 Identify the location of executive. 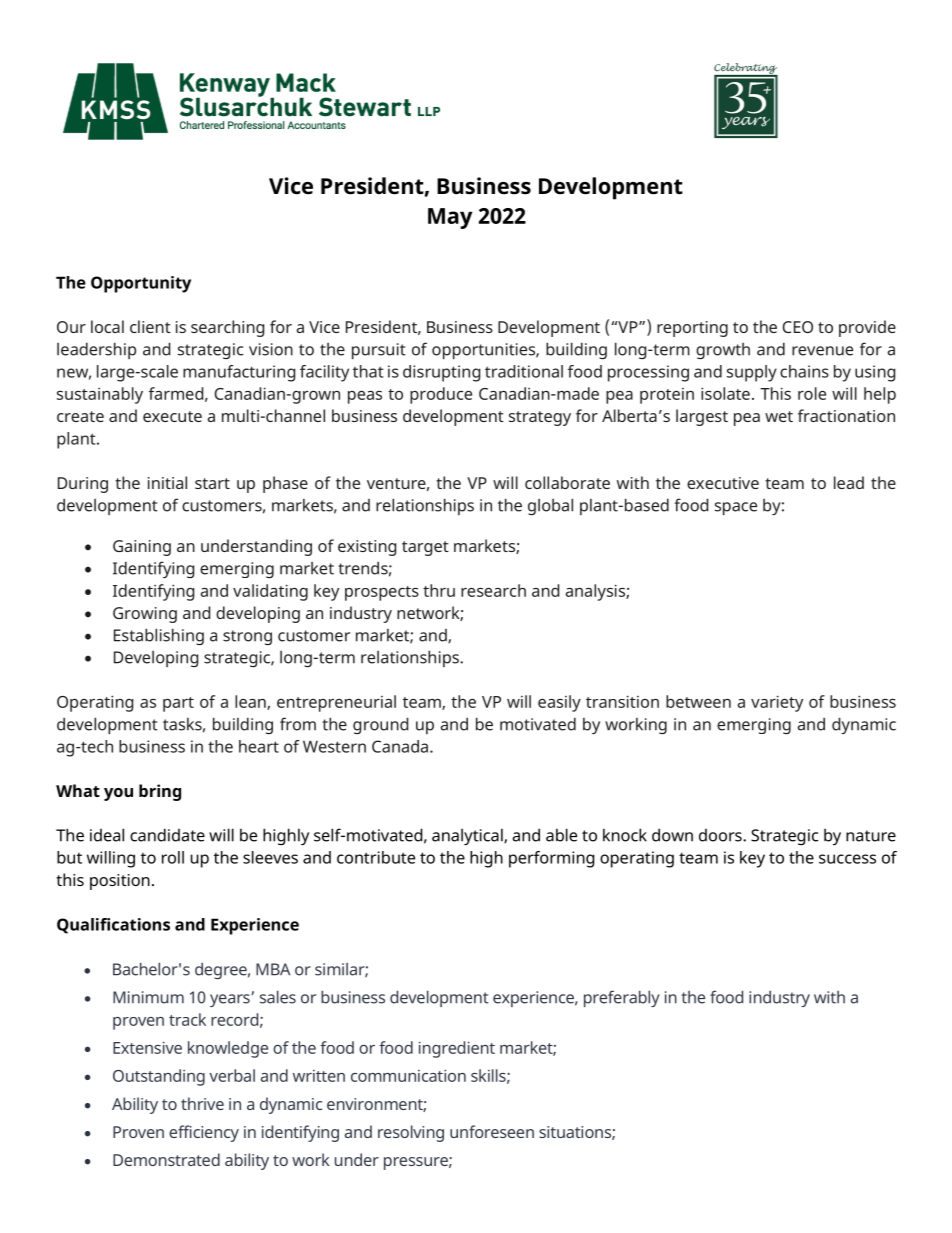
(723, 483).
